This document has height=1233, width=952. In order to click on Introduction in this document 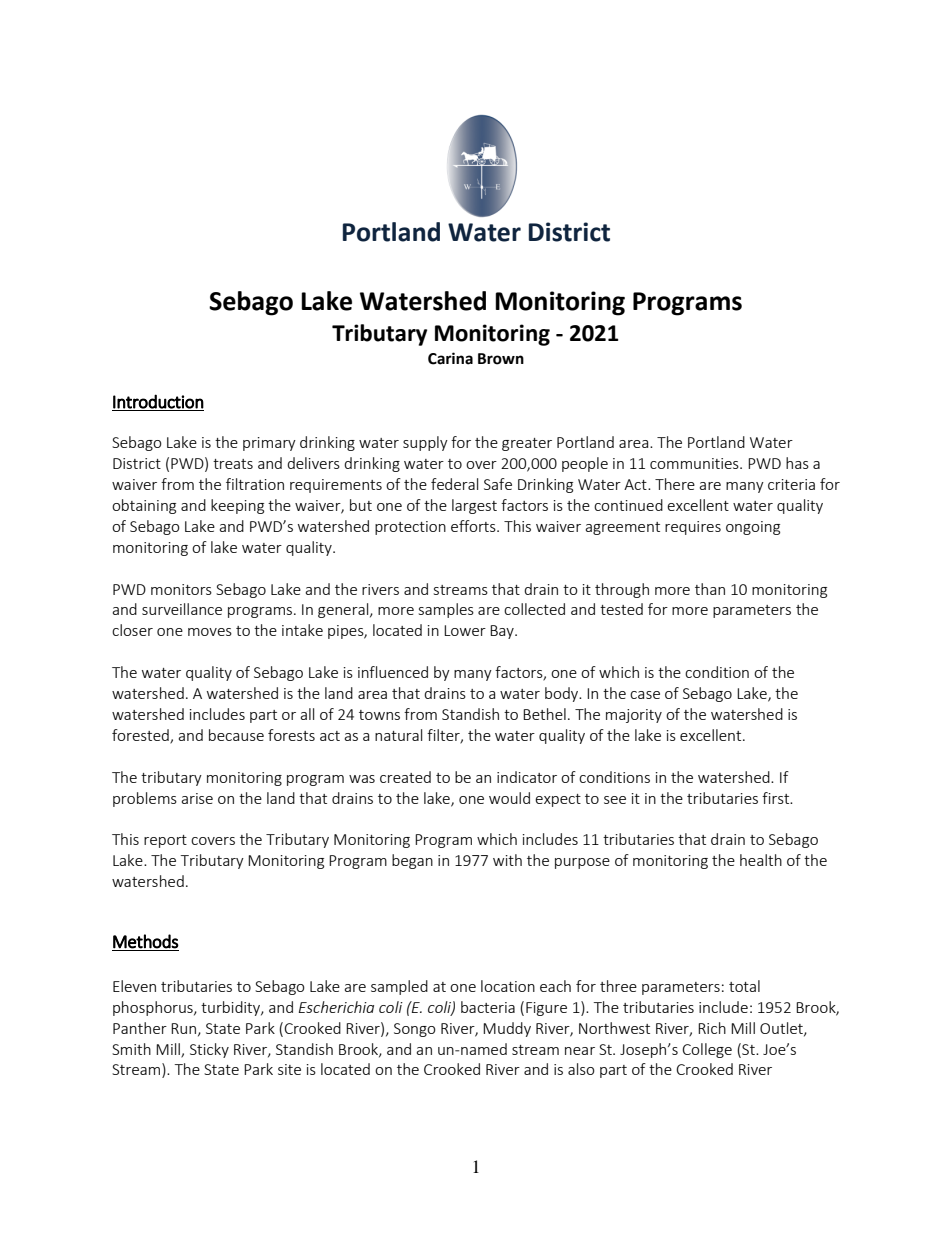, I will do `click(158, 402)`.
